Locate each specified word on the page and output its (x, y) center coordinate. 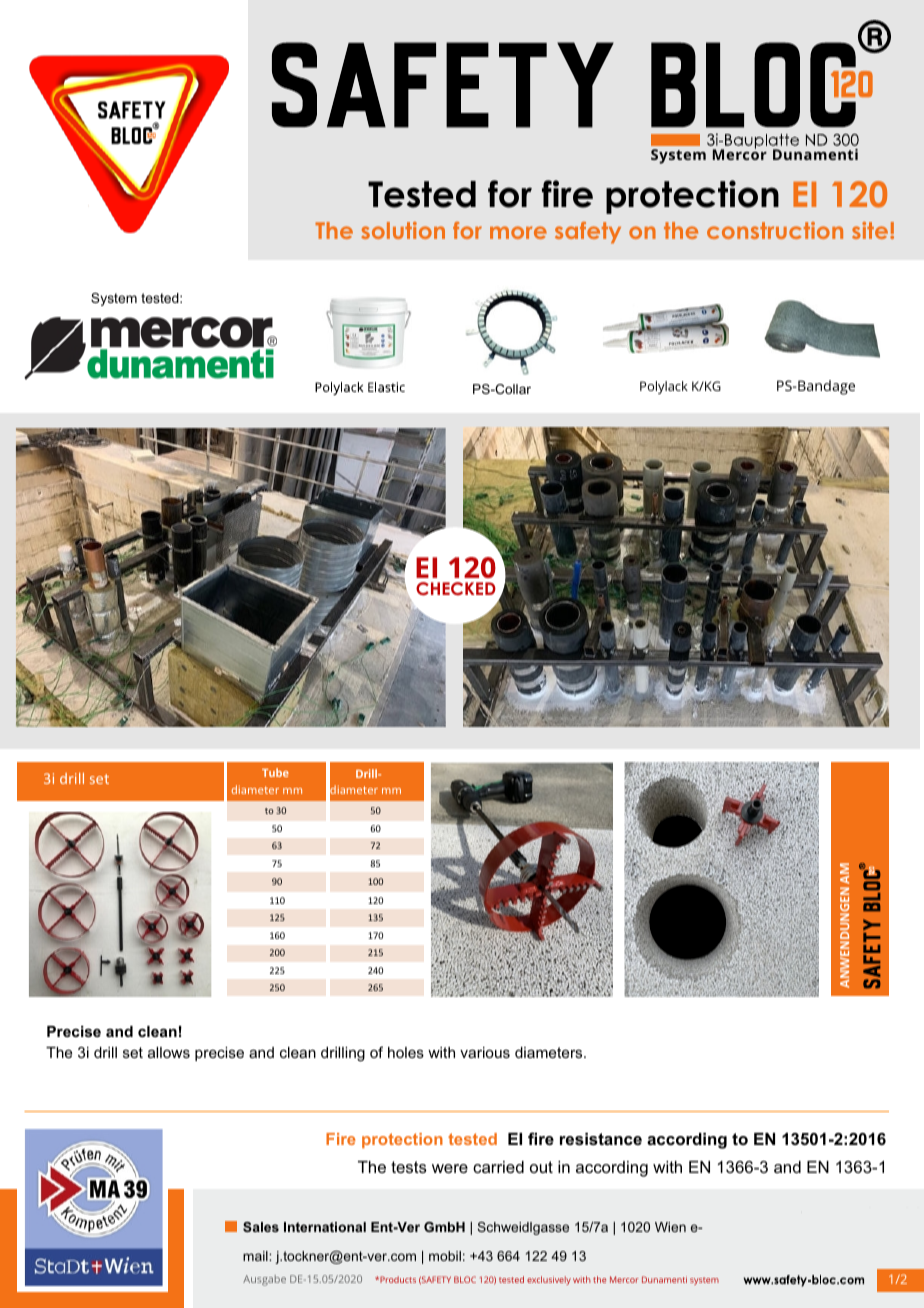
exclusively (549, 1280)
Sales (261, 1227)
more (518, 232)
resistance (601, 1139)
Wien (670, 1227)
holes (406, 1052)
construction (775, 230)
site (871, 230)
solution (403, 230)
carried (498, 1167)
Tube (275, 772)
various (485, 1052)
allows (169, 1052)
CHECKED (456, 589)
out (541, 1167)
